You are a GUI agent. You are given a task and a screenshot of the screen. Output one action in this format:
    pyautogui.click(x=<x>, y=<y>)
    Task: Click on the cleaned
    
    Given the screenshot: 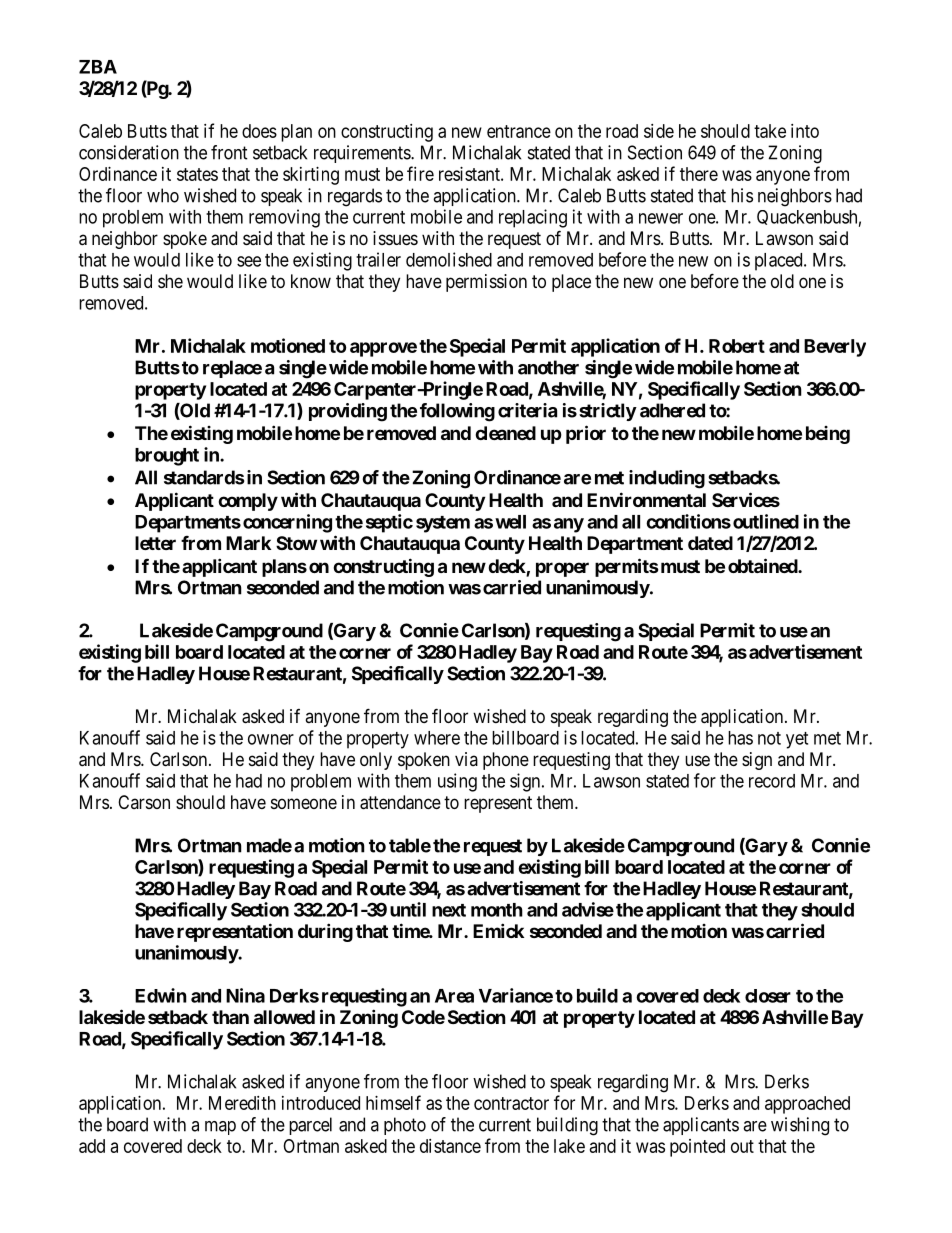 What is the action you would take?
    pyautogui.click(x=505, y=433)
